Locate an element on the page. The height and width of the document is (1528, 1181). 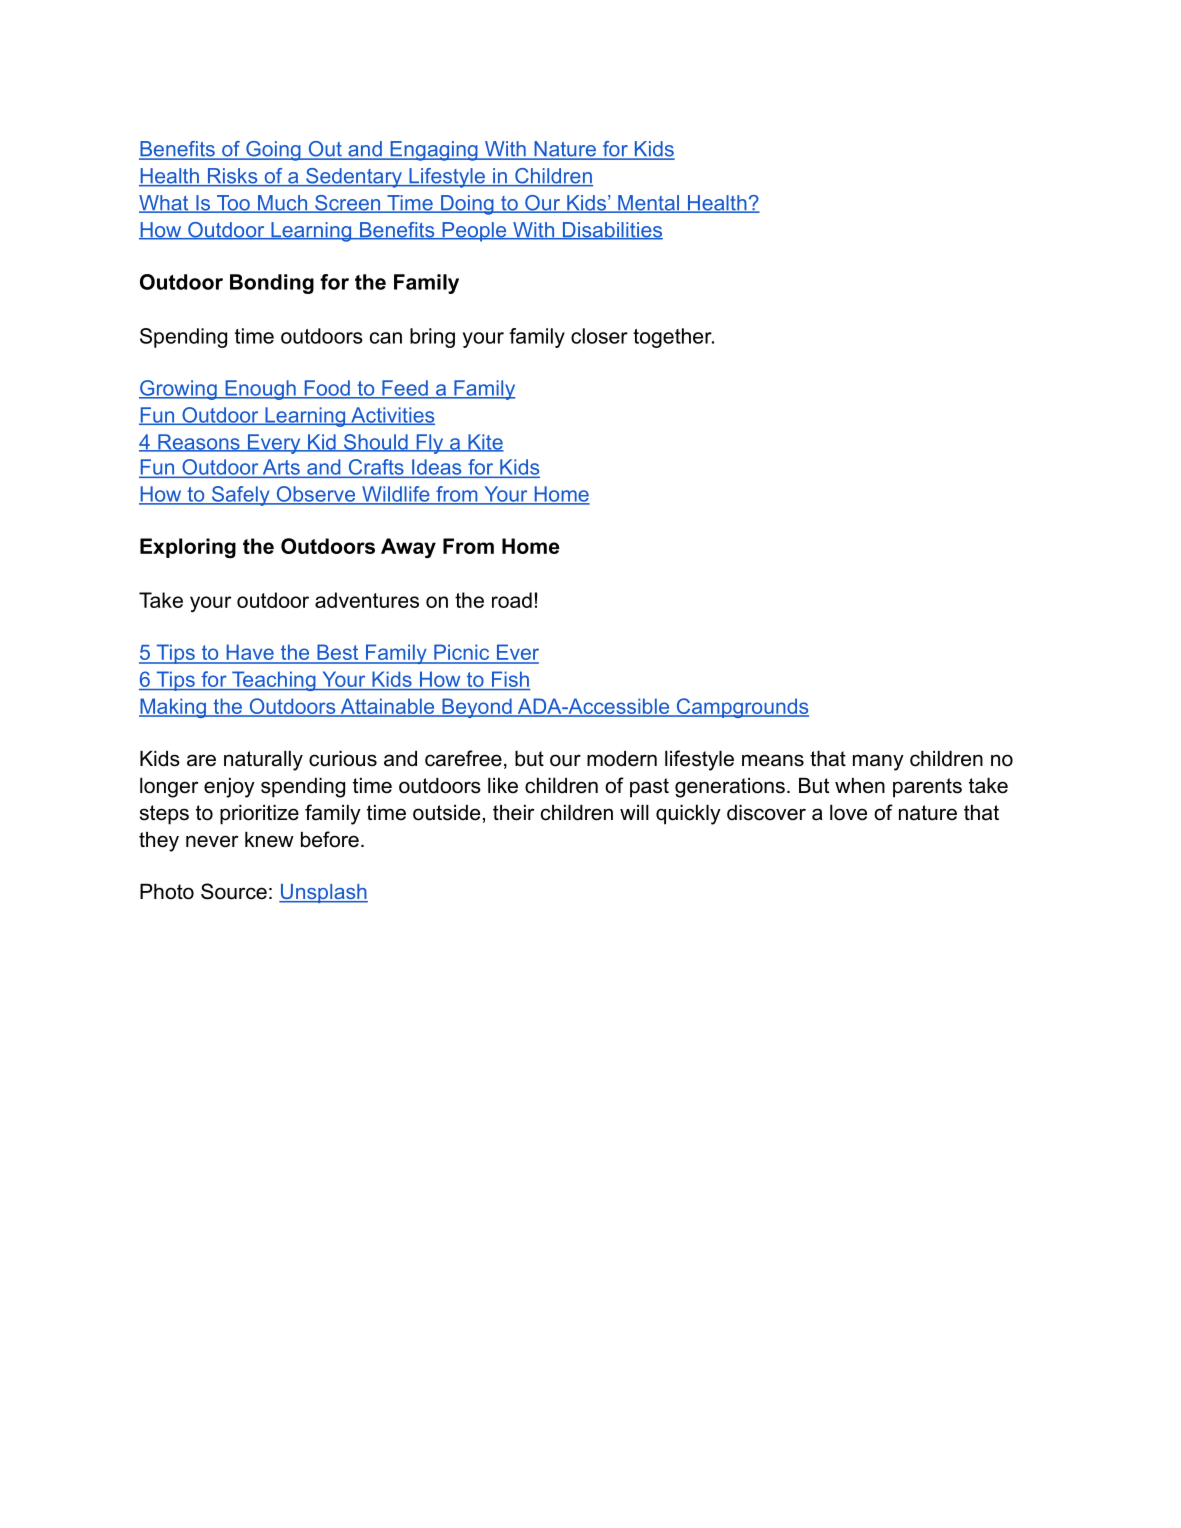
Bonding is located at coordinates (272, 284).
